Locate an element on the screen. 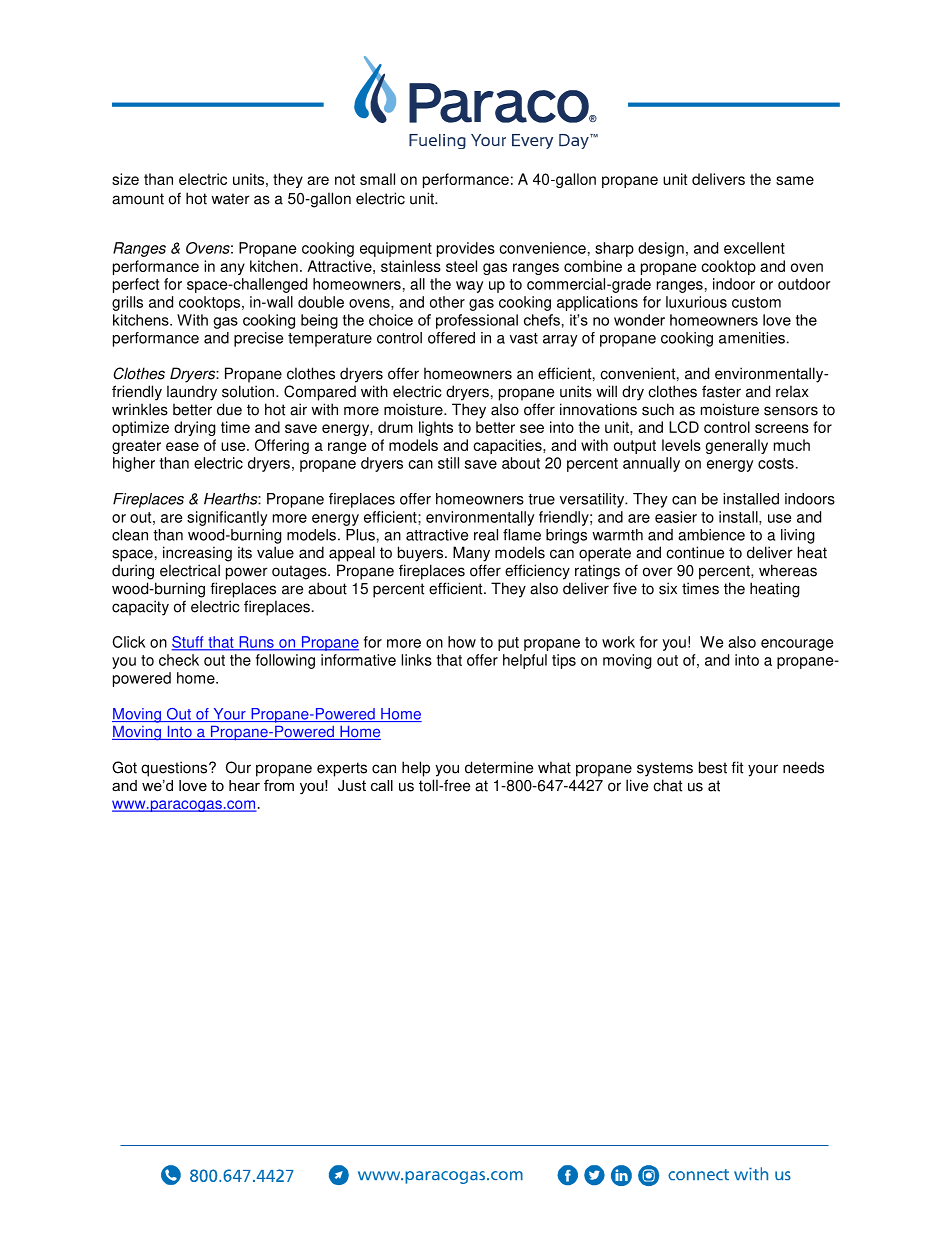 The height and width of the screenshot is (1233, 952). Stuff is located at coordinates (188, 643).
